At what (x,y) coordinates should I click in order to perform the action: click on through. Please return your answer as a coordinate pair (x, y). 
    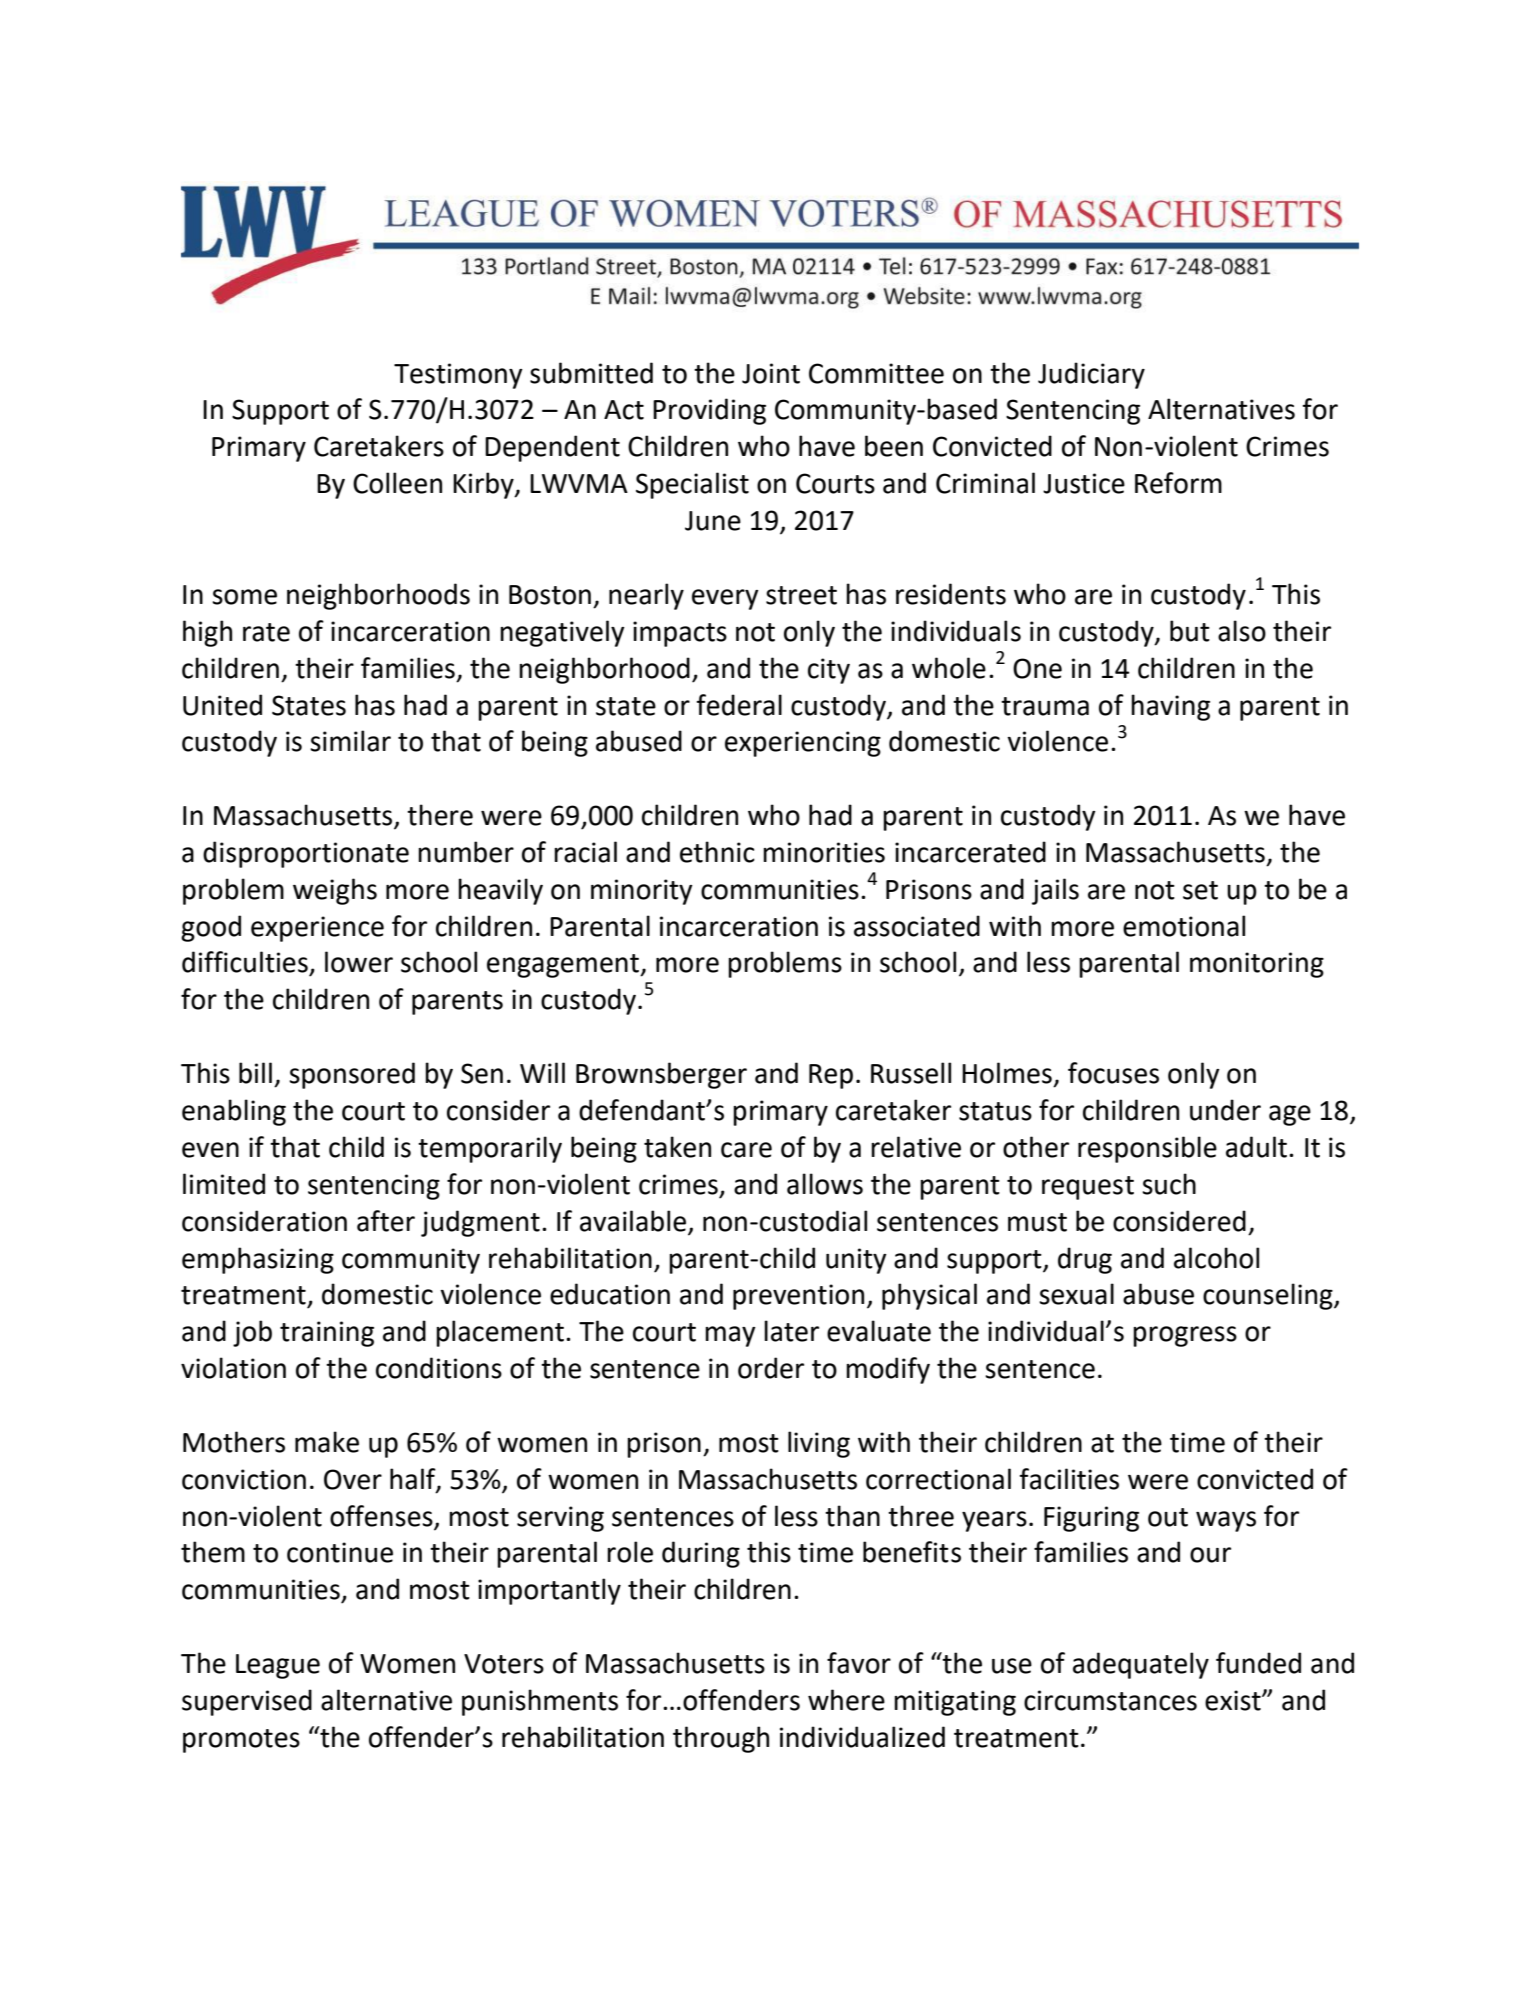
    Looking at the image, I should click on (721, 1739).
